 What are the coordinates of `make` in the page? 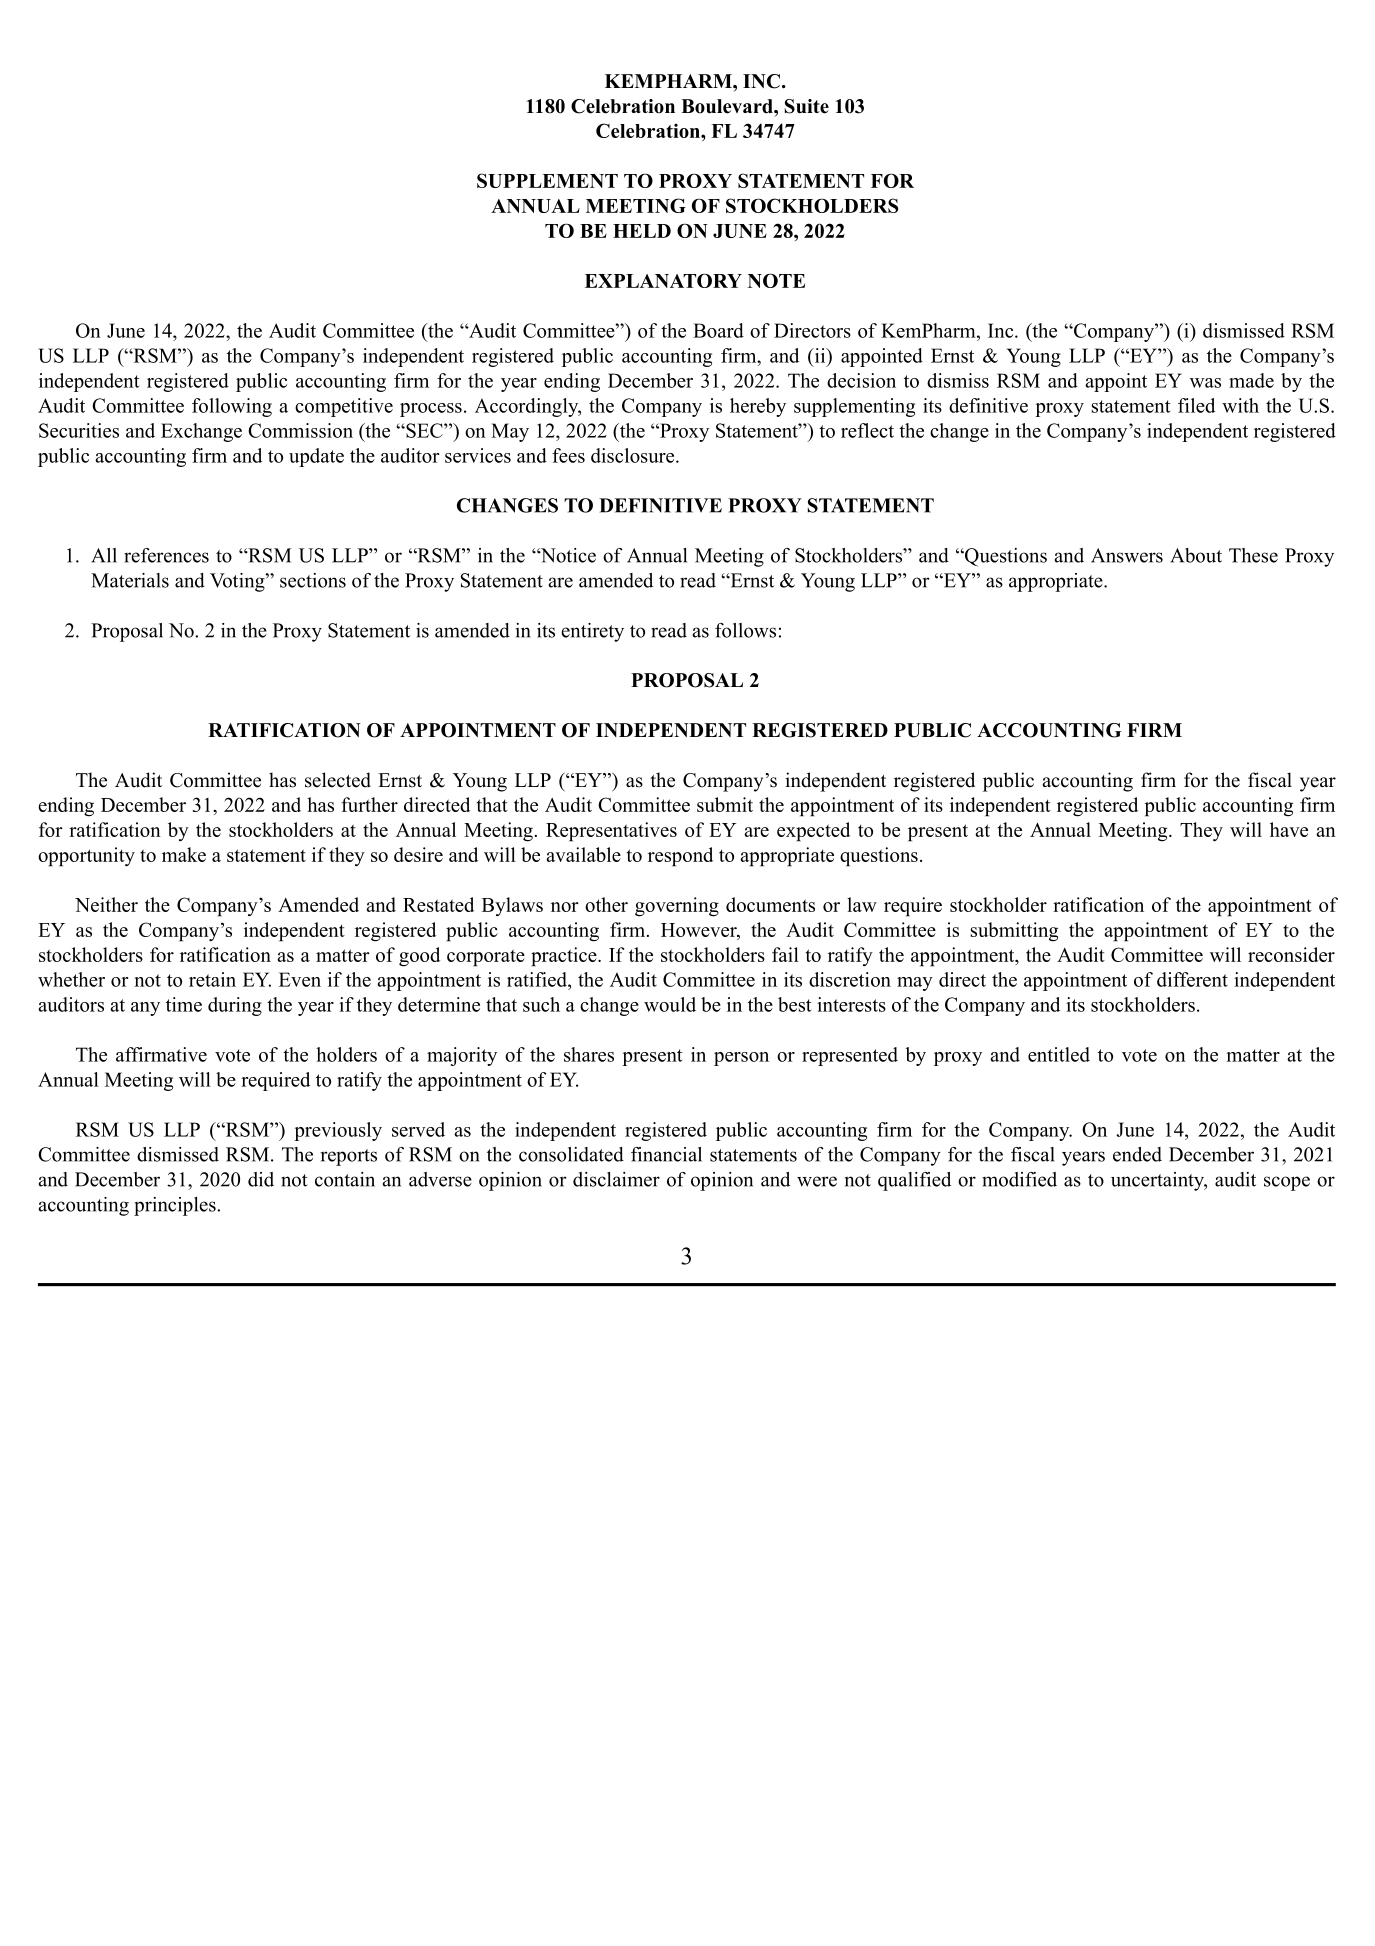 It's located at (184, 854).
